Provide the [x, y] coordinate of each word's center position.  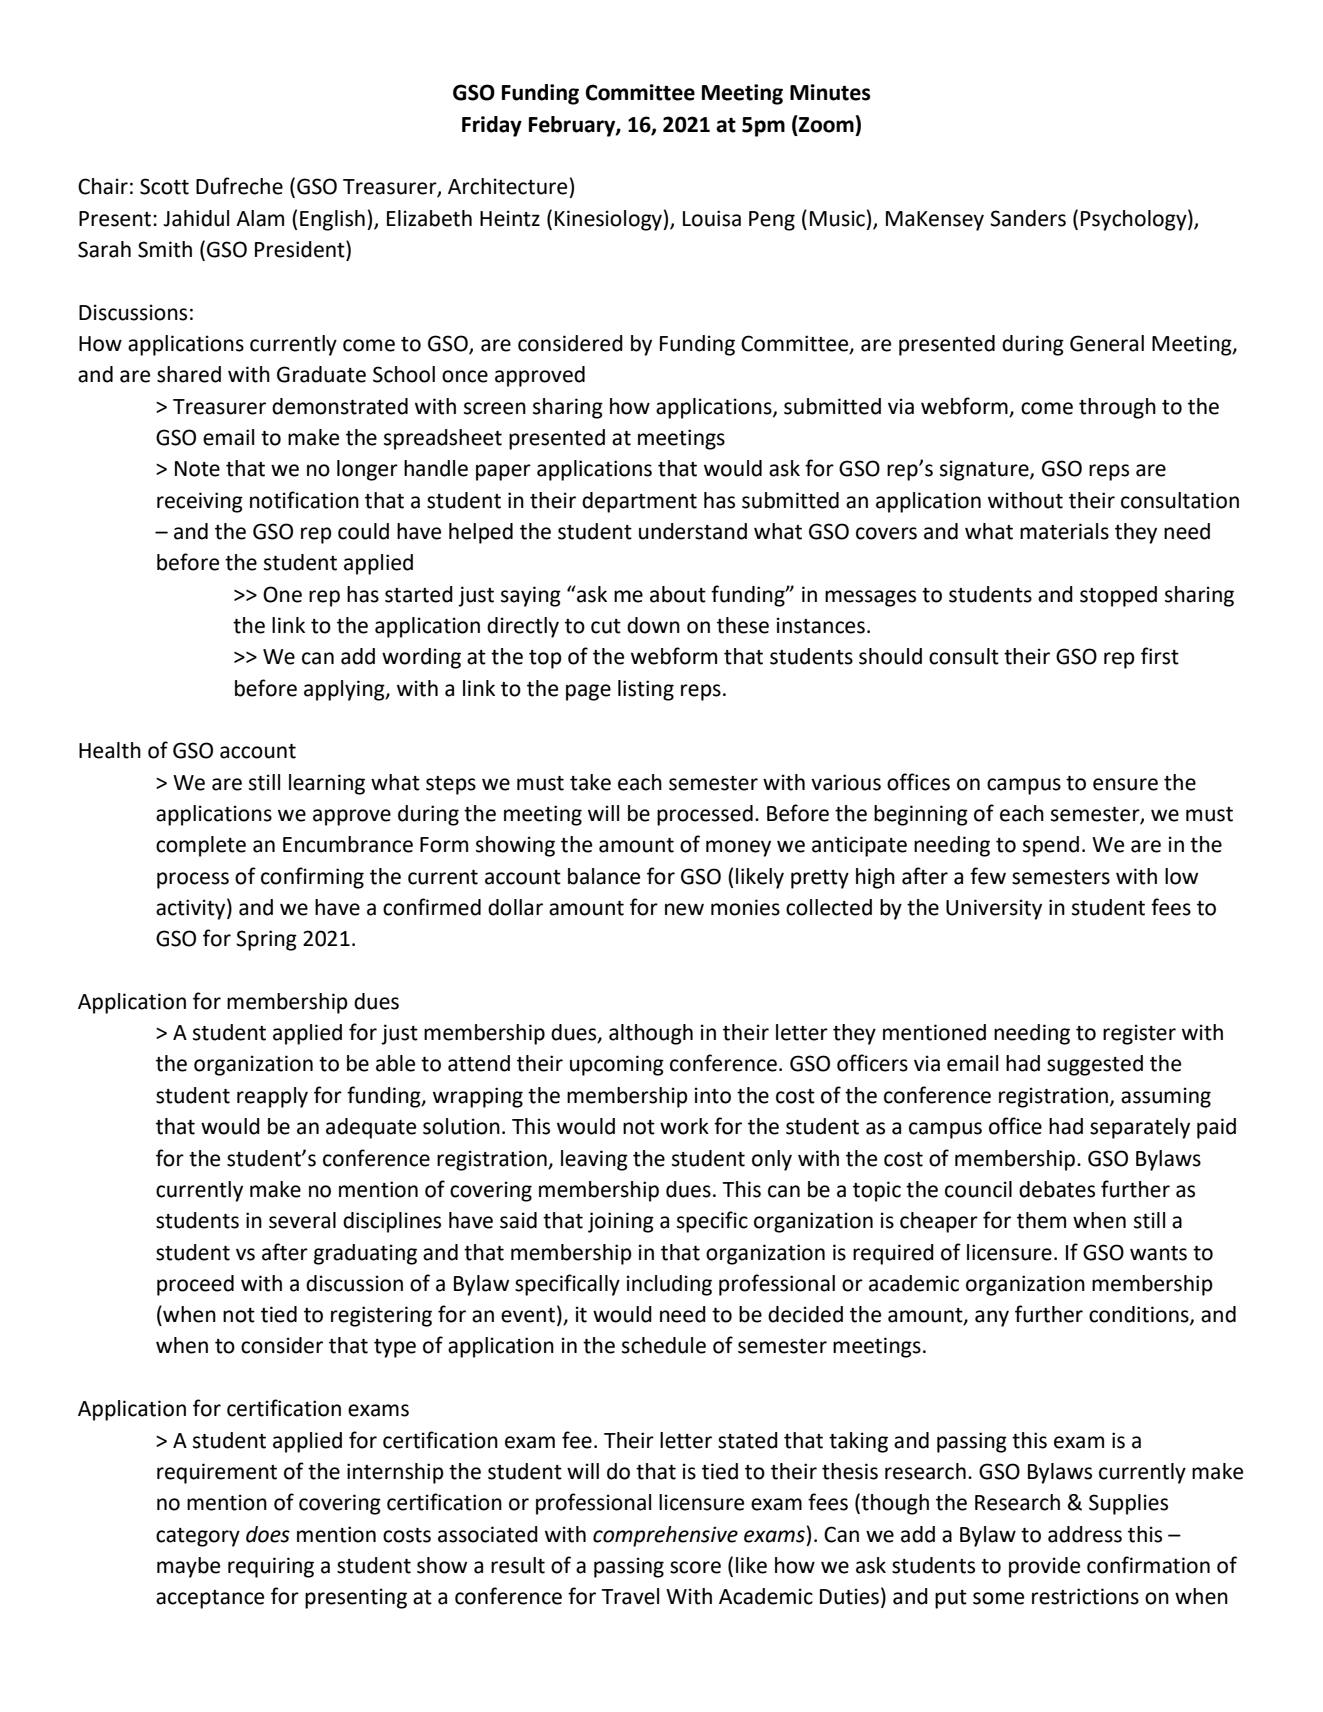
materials [1064, 531]
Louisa [712, 218]
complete [201, 846]
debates [1057, 1189]
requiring [271, 1567]
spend [1051, 846]
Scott [164, 186]
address [1085, 1534]
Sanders [1028, 218]
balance [604, 876]
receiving [200, 502]
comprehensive [665, 1536]
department [639, 502]
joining [621, 1222]
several [302, 1220]
